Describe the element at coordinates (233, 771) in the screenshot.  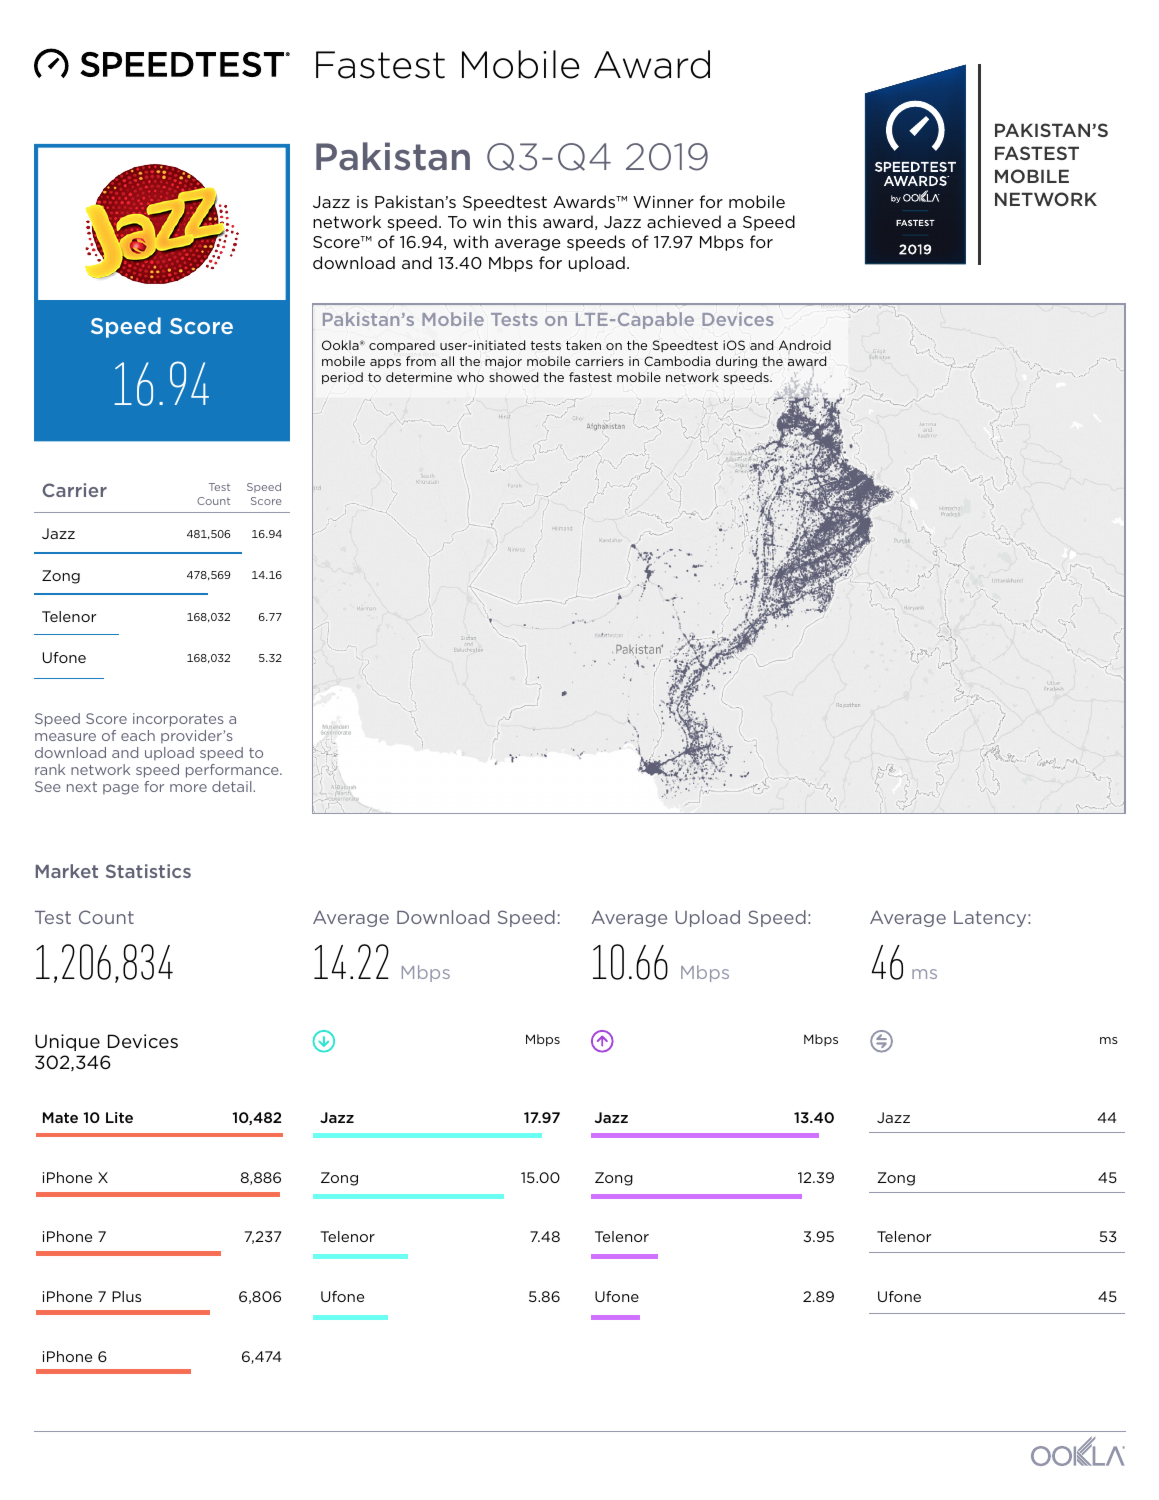
I see `performance` at that location.
